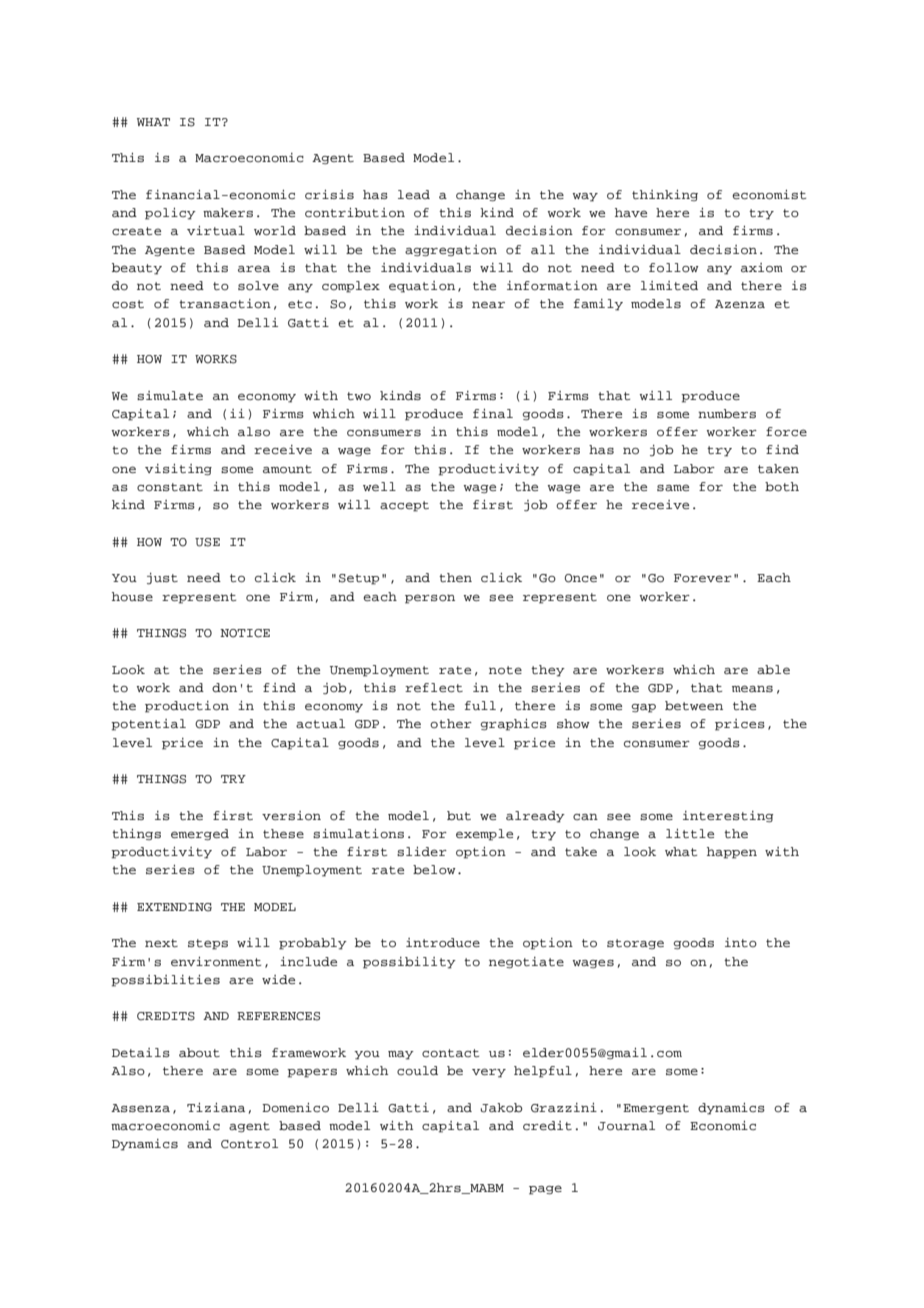 Image resolution: width=924 pixels, height=1308 pixels. I want to click on into, so click(741, 942).
